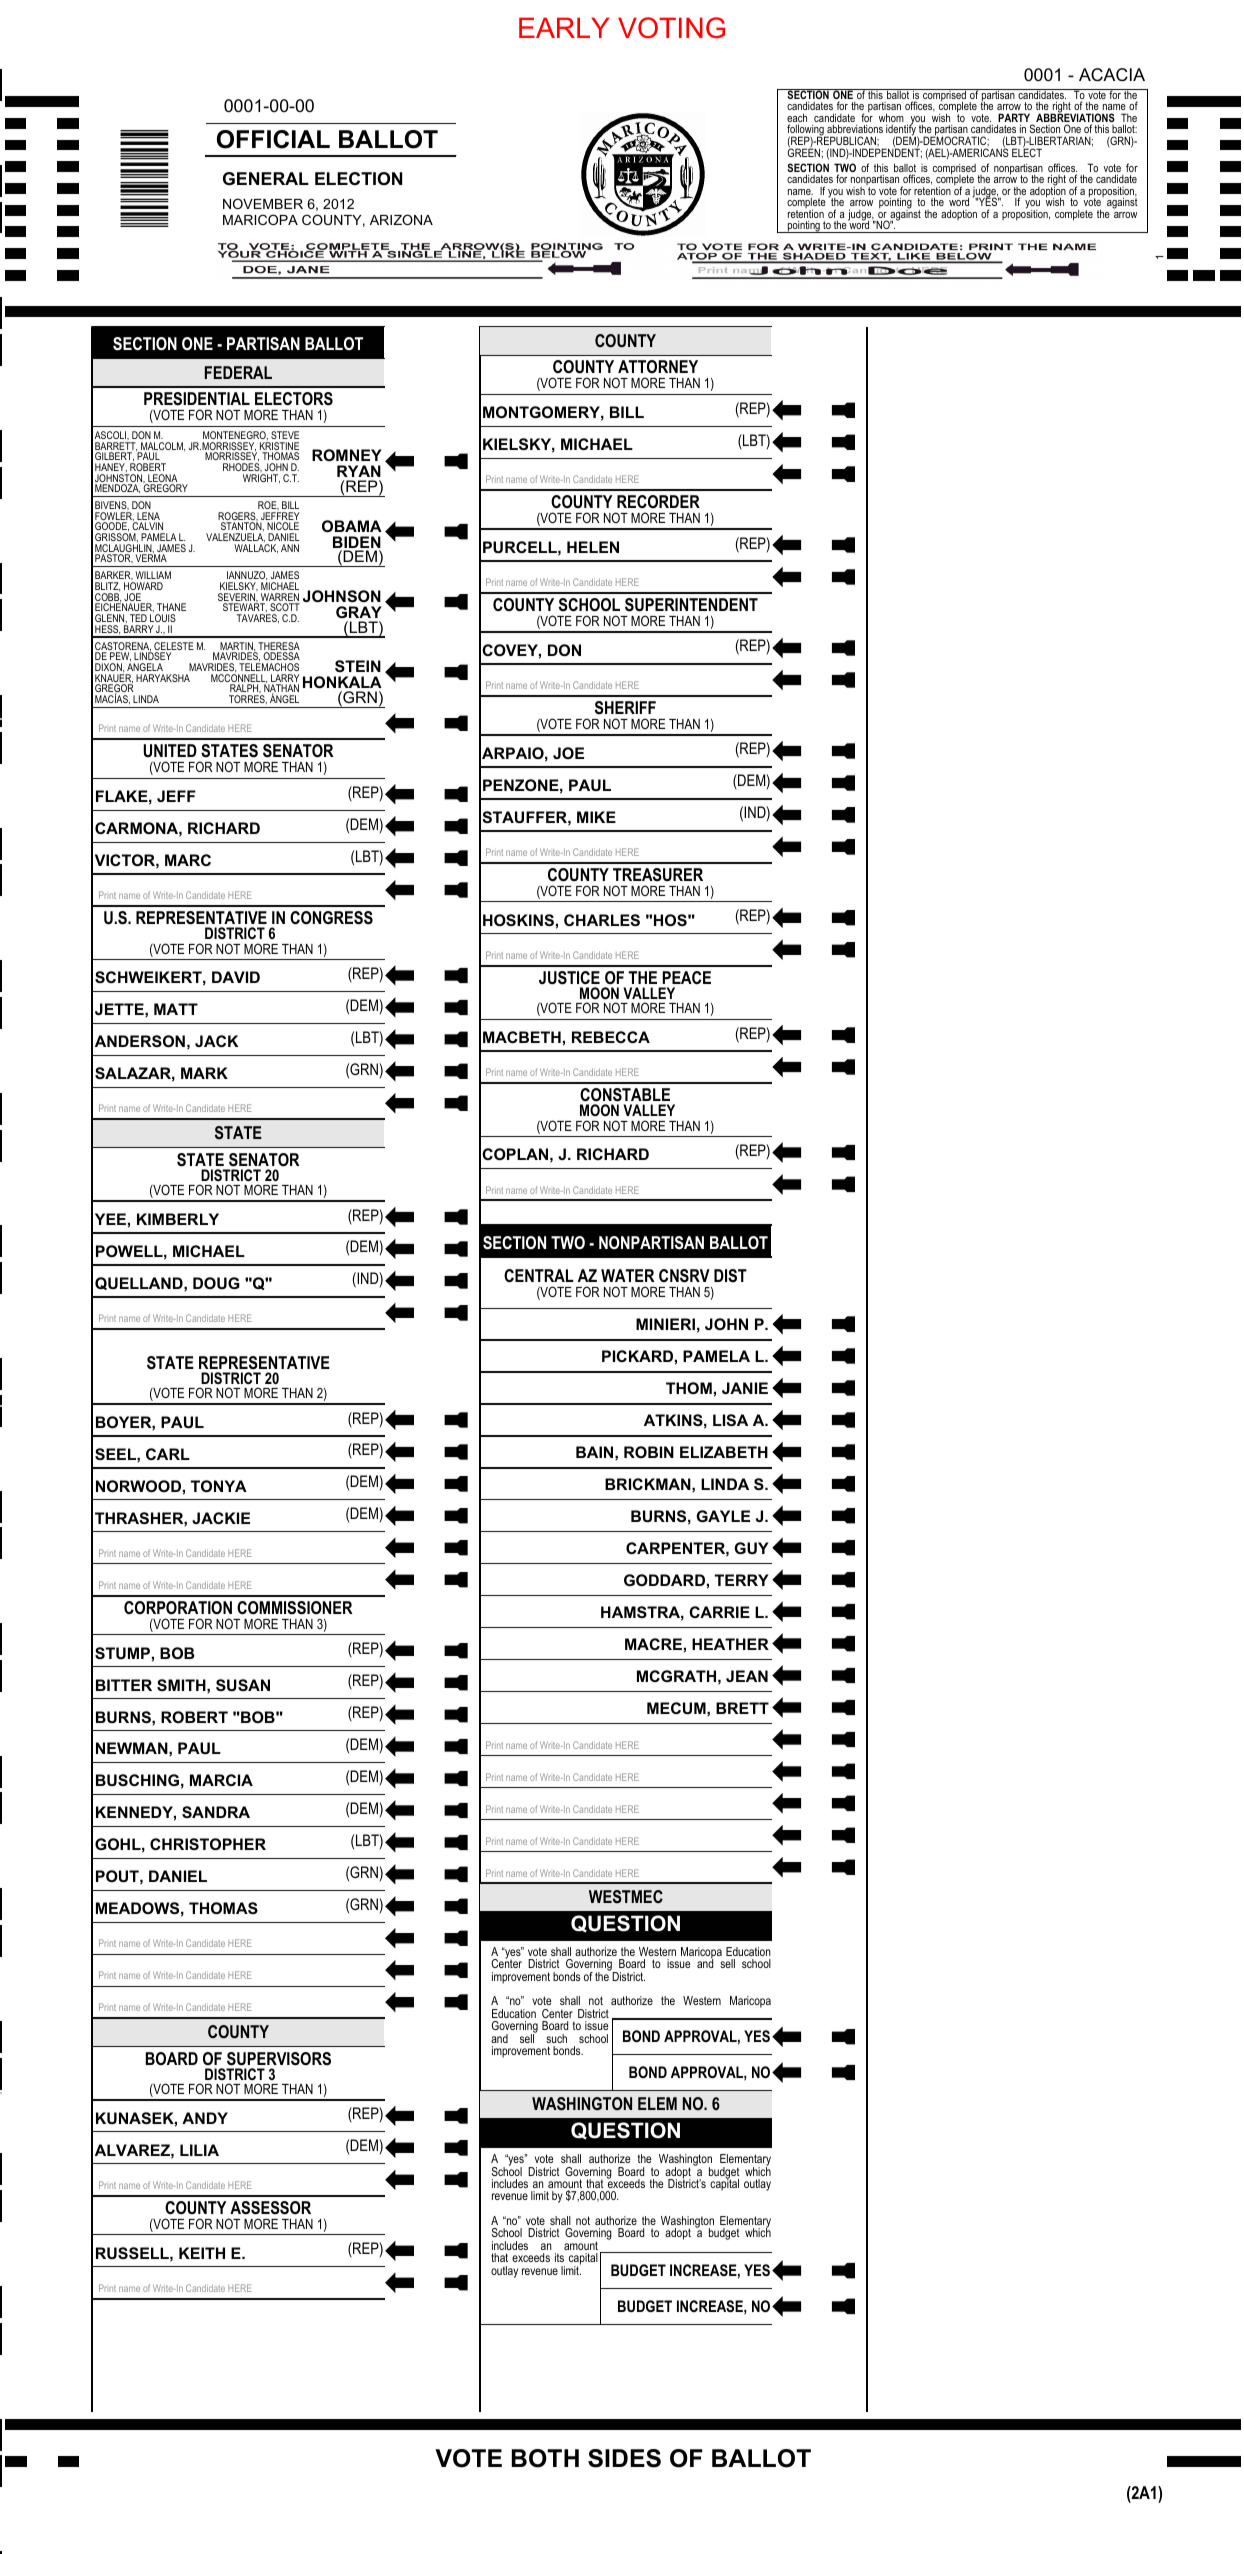 This screenshot has width=1244, height=2554. What do you see at coordinates (202, 2253) in the screenshot?
I see `KEITH` at bounding box center [202, 2253].
